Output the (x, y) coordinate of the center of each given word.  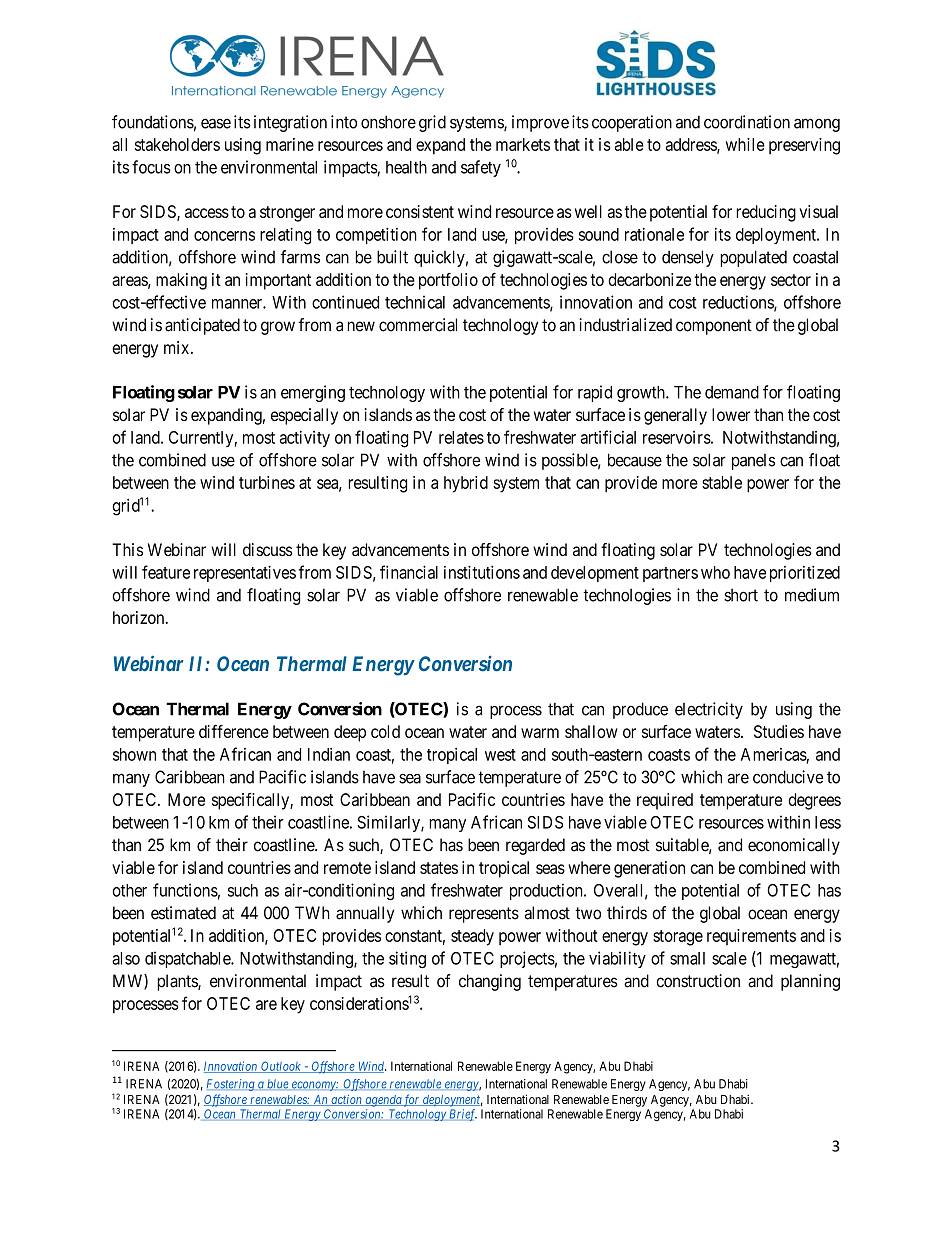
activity (305, 439)
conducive (788, 777)
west (500, 755)
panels (753, 462)
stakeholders (177, 144)
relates (461, 437)
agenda (383, 1101)
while (745, 144)
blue (278, 1084)
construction (698, 981)
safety (481, 168)
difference (234, 731)
